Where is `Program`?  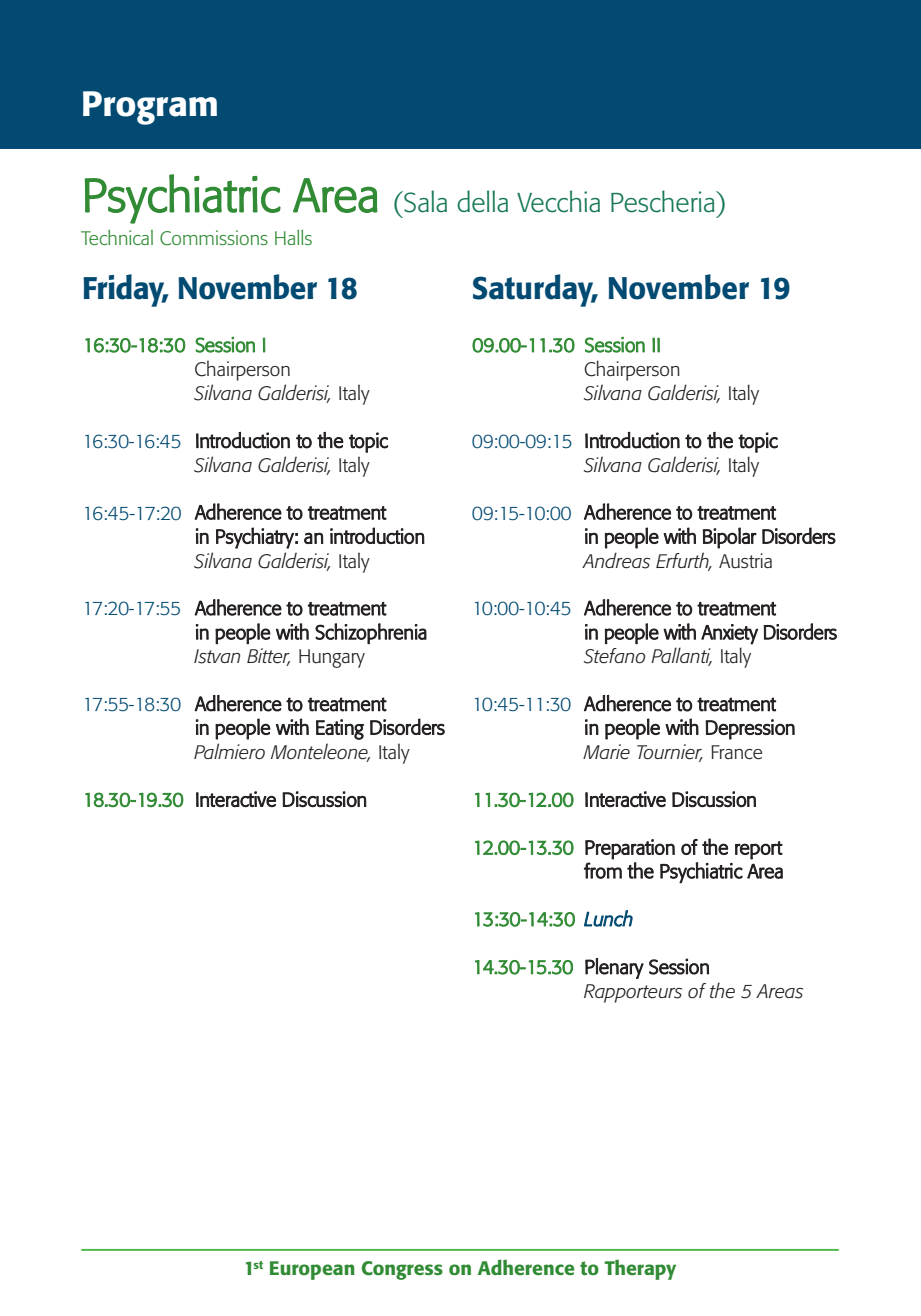 Program is located at coordinates (150, 108).
